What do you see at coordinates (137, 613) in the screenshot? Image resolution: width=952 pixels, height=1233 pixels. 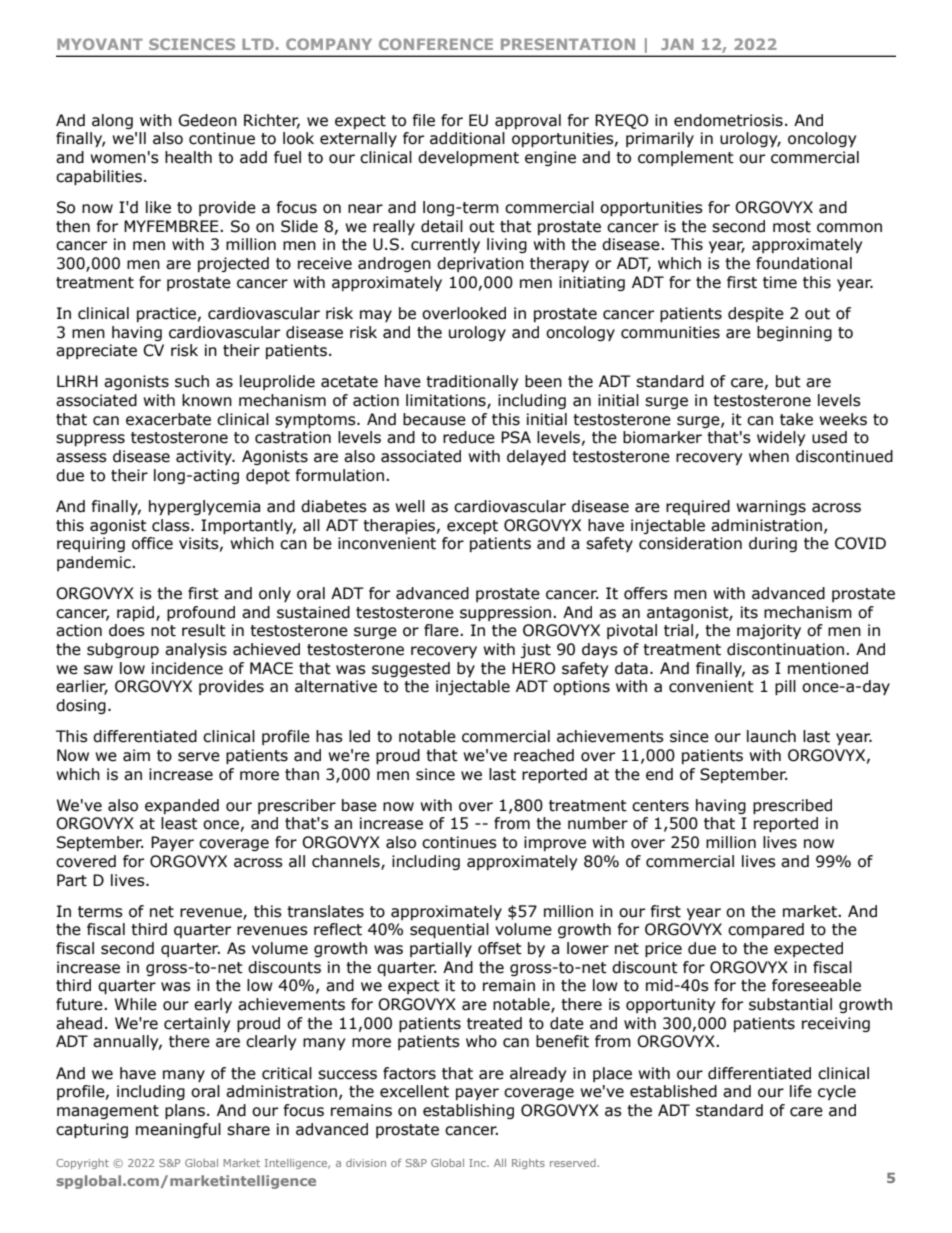 I see `rapid` at bounding box center [137, 613].
